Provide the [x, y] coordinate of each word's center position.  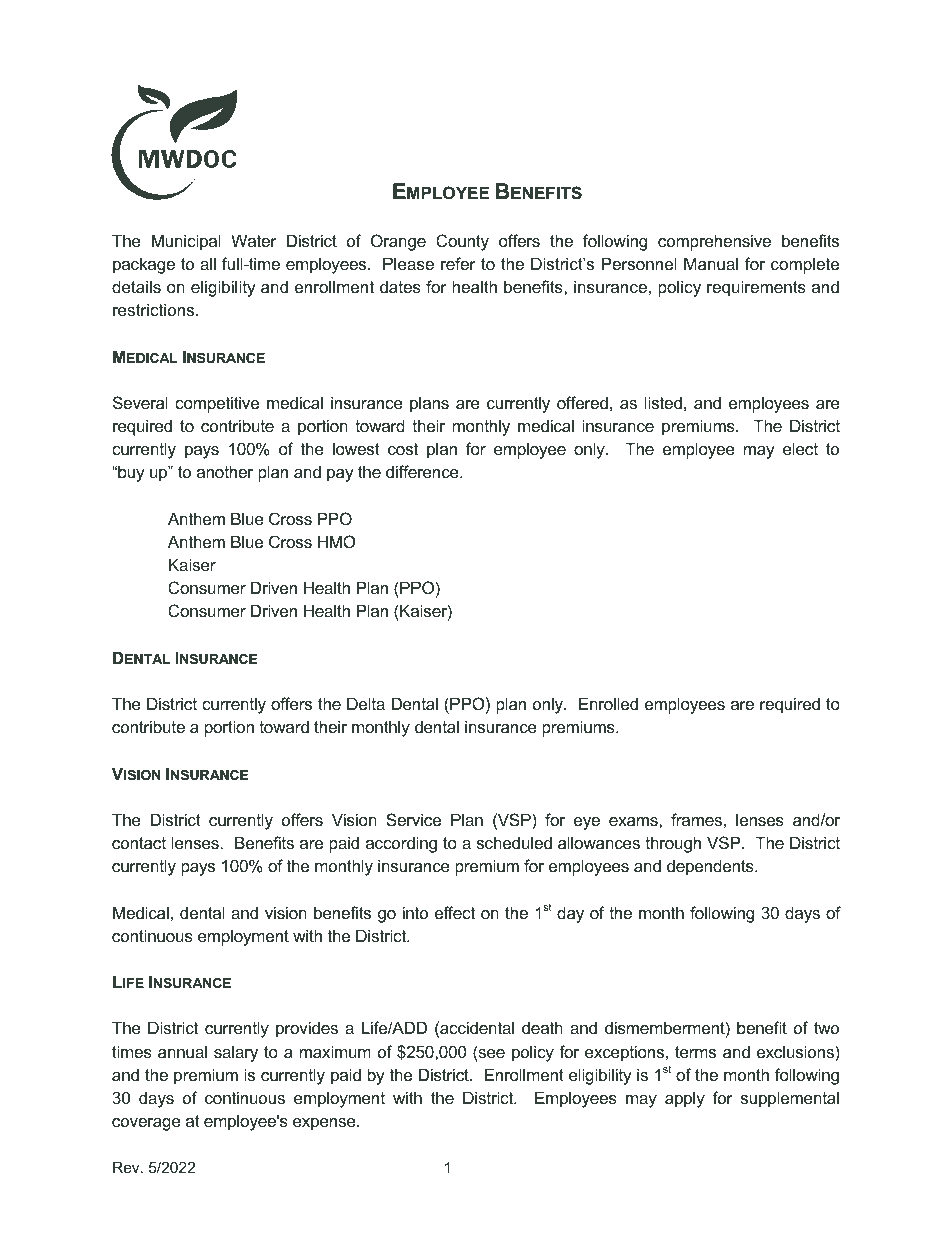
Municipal [186, 242]
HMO [337, 541]
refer [458, 263]
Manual [711, 263]
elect [800, 448]
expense [325, 1124]
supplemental [790, 1099]
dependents [711, 867]
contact [139, 843]
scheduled [514, 842]
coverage [146, 1124]
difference [423, 471]
